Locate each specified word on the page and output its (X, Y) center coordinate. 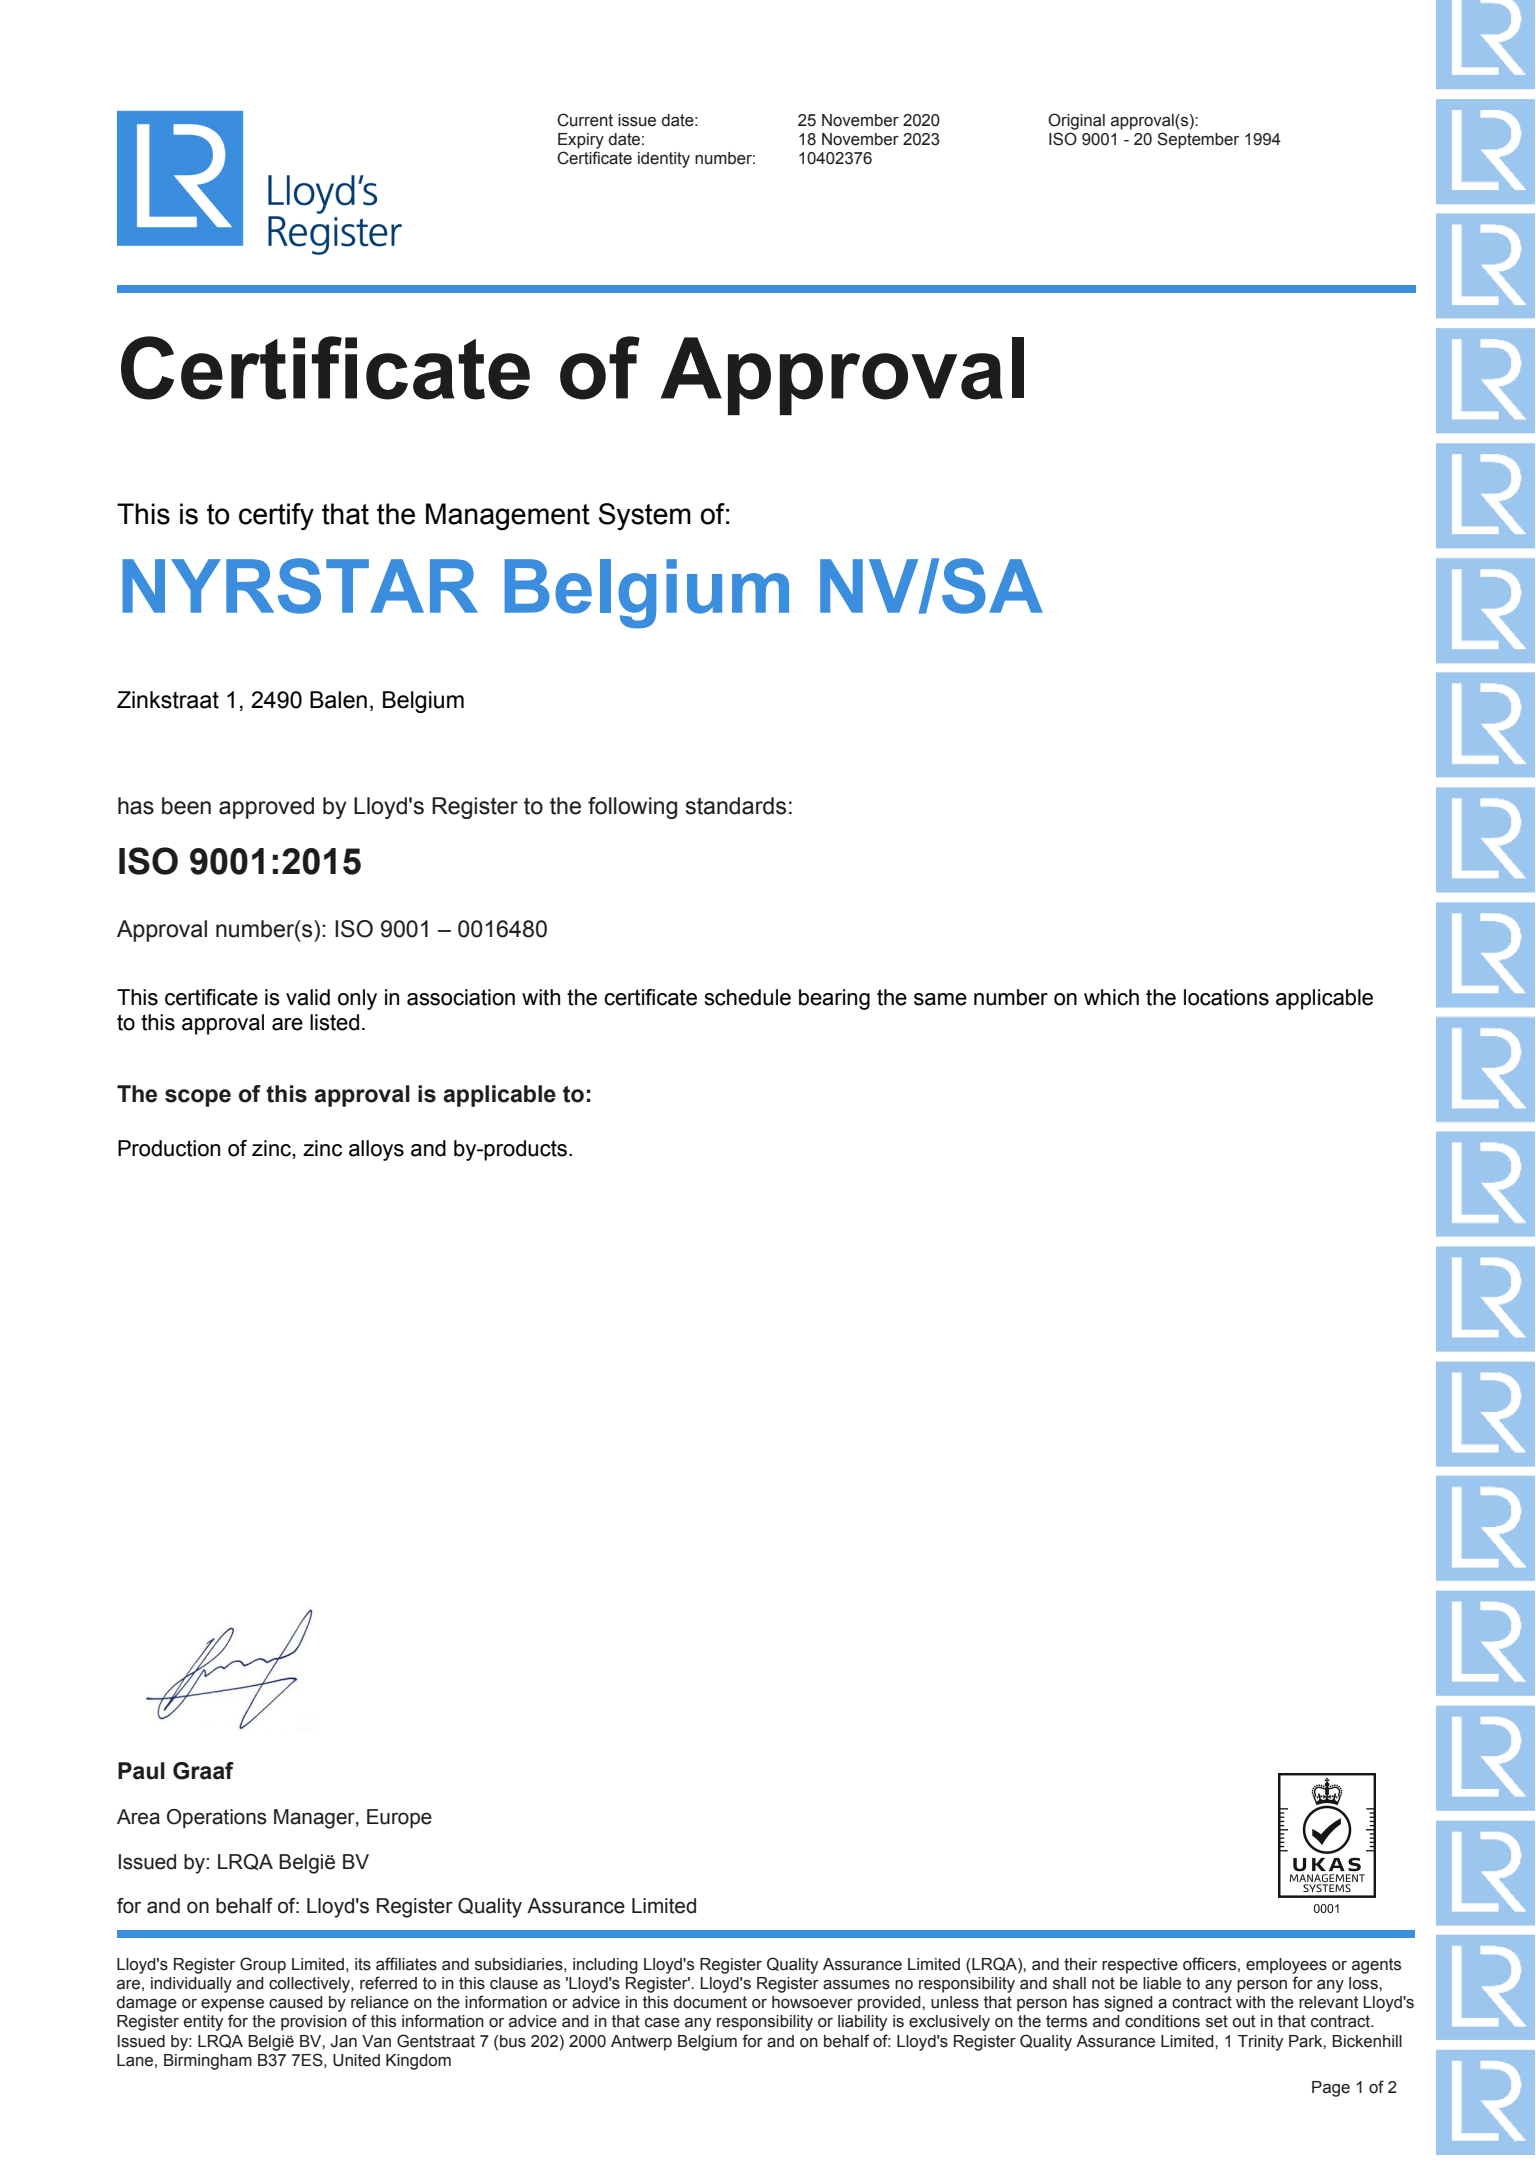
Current (585, 120)
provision (314, 2023)
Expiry (581, 141)
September (1198, 140)
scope (198, 1098)
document (710, 2002)
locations (1226, 997)
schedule (747, 997)
